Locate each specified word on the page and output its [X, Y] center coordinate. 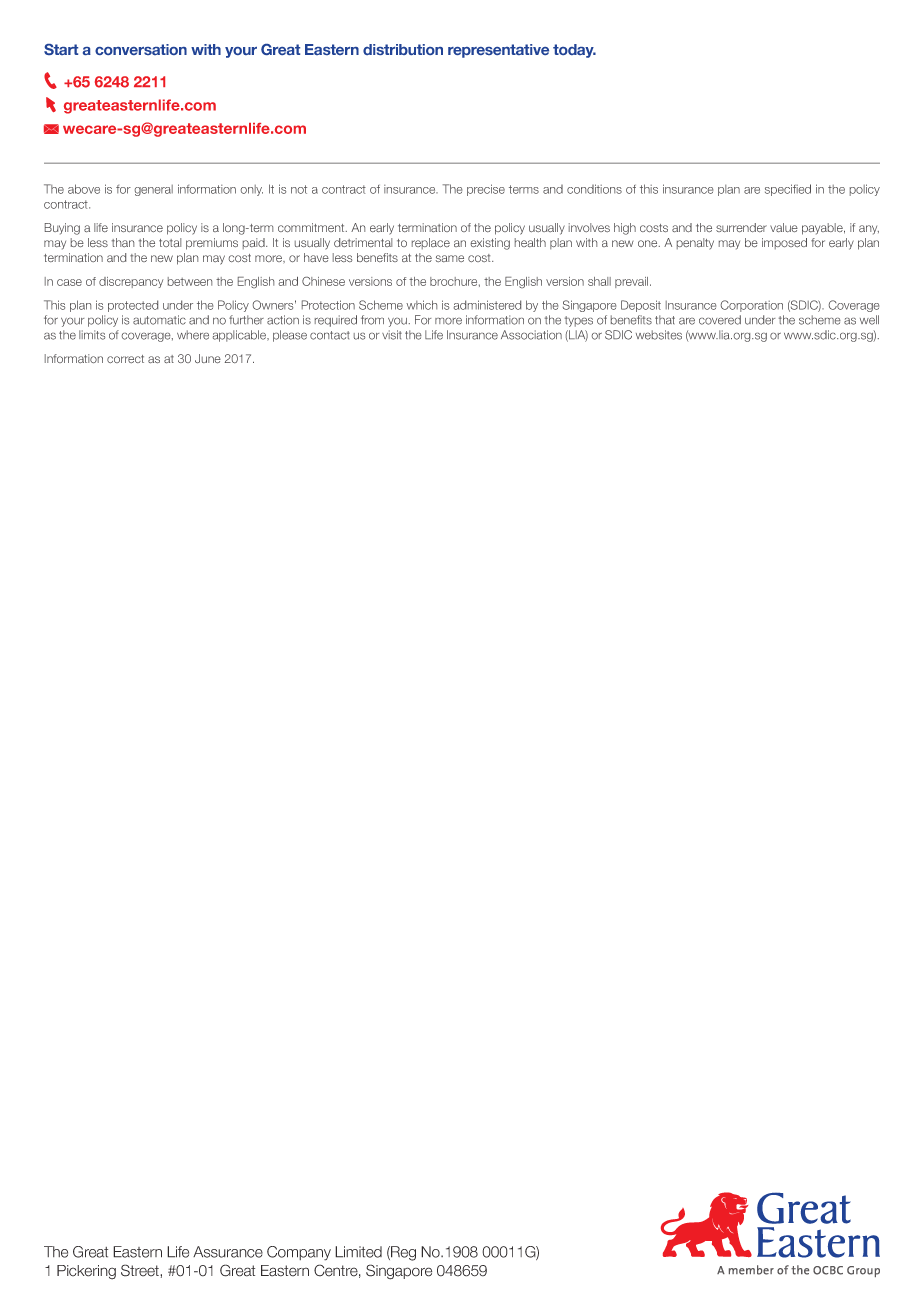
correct [125, 359]
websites [659, 335]
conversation [141, 49]
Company [299, 1253]
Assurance [228, 1252]
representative [498, 51]
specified [788, 190]
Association [531, 335]
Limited [358, 1252]
